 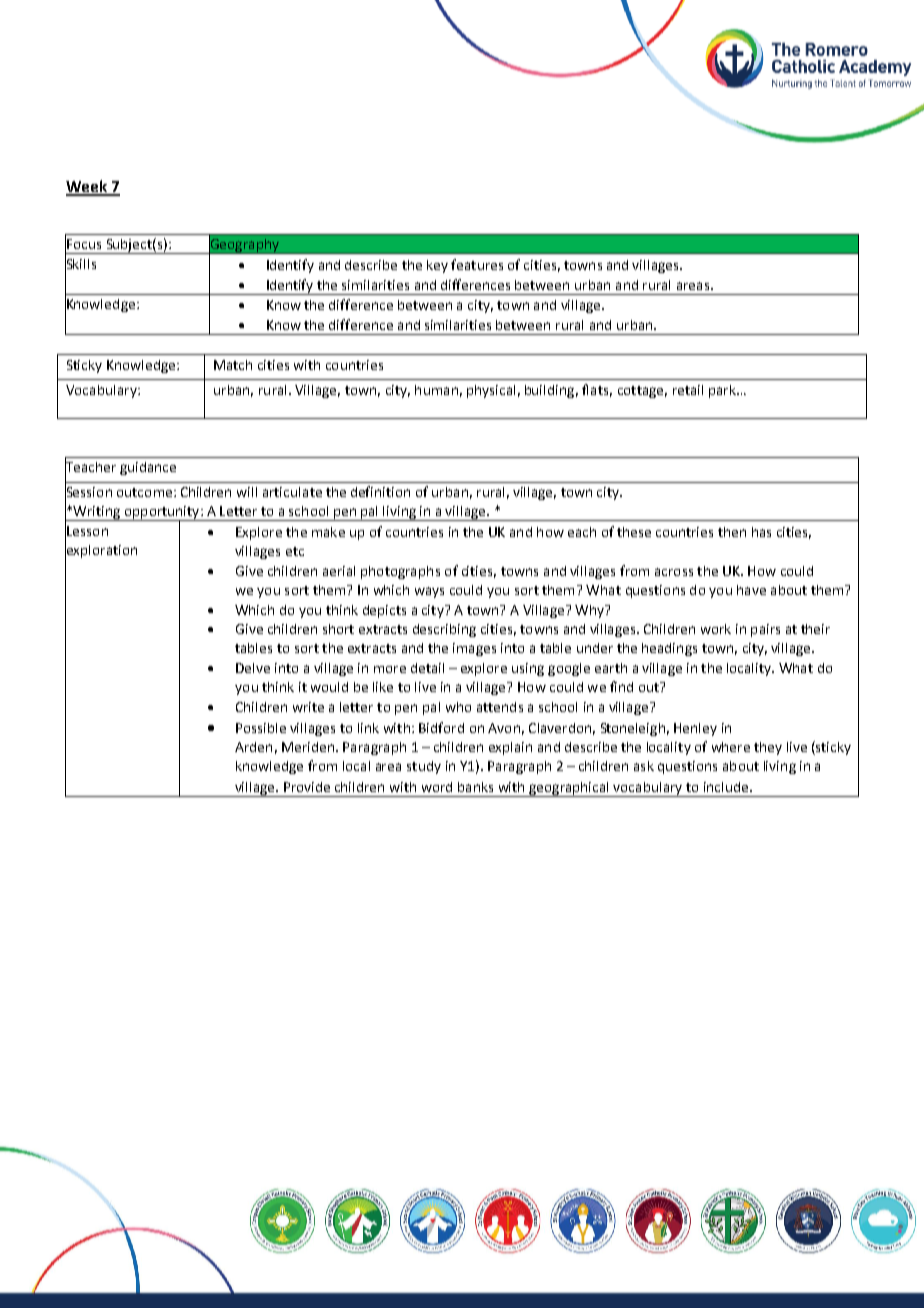 I want to click on outcome, so click(x=144, y=492).
